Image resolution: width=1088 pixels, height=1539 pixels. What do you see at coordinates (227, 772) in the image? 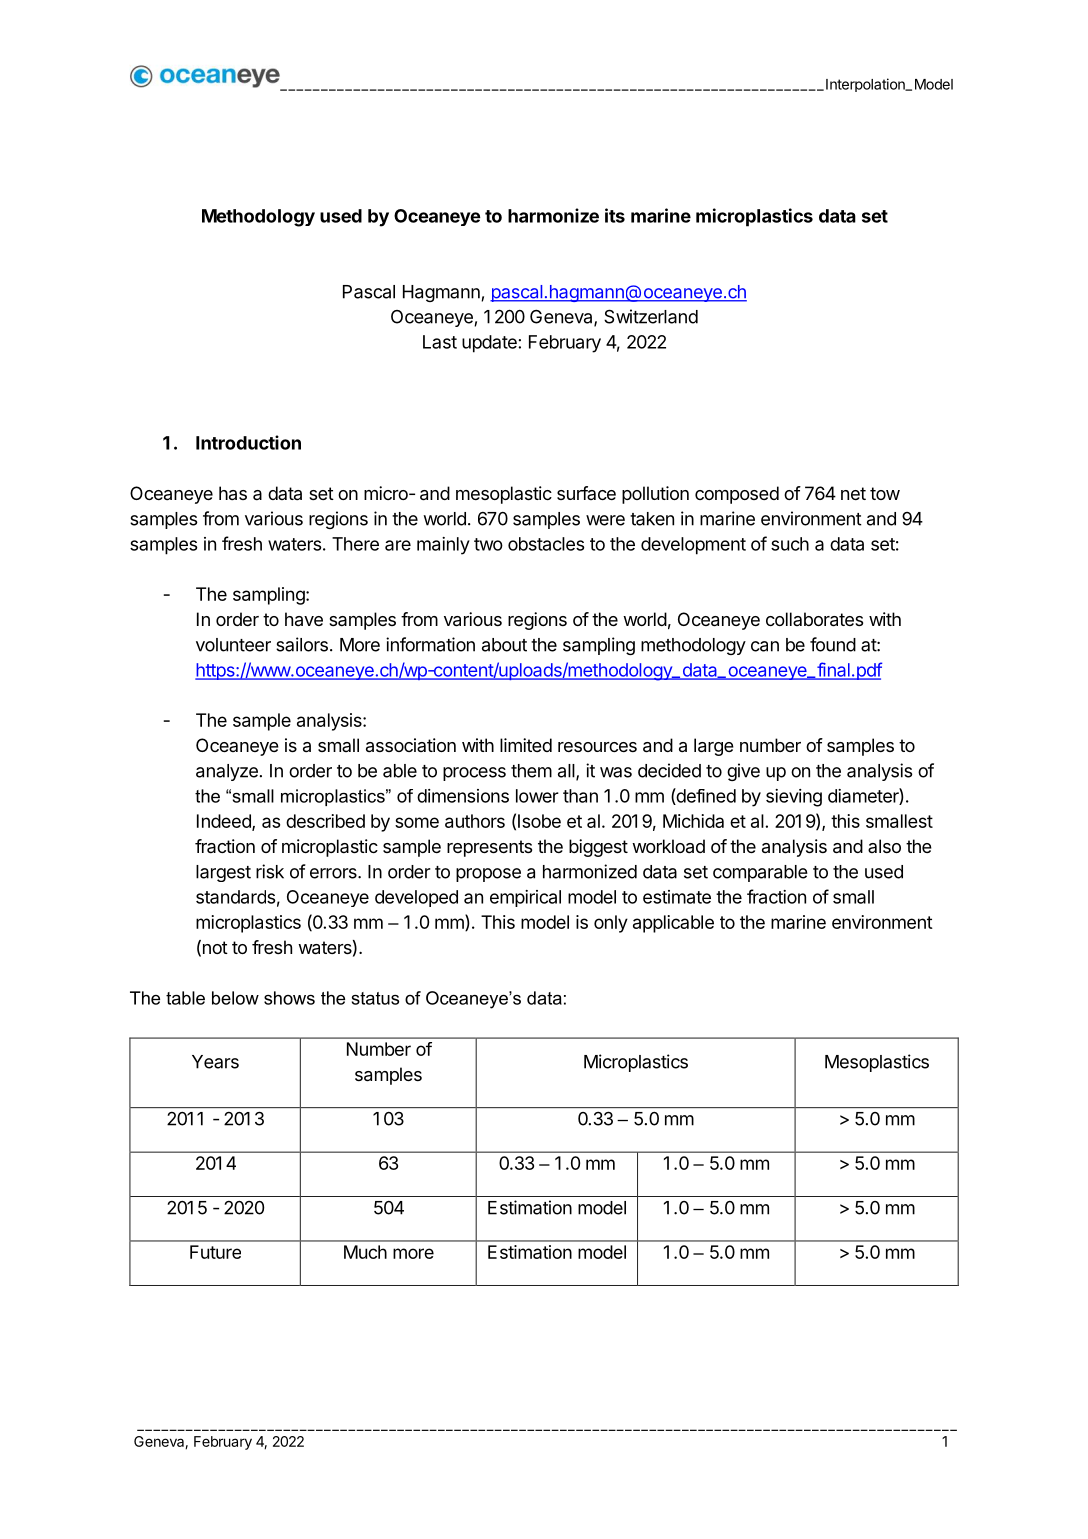
I see `analyze` at bounding box center [227, 772].
